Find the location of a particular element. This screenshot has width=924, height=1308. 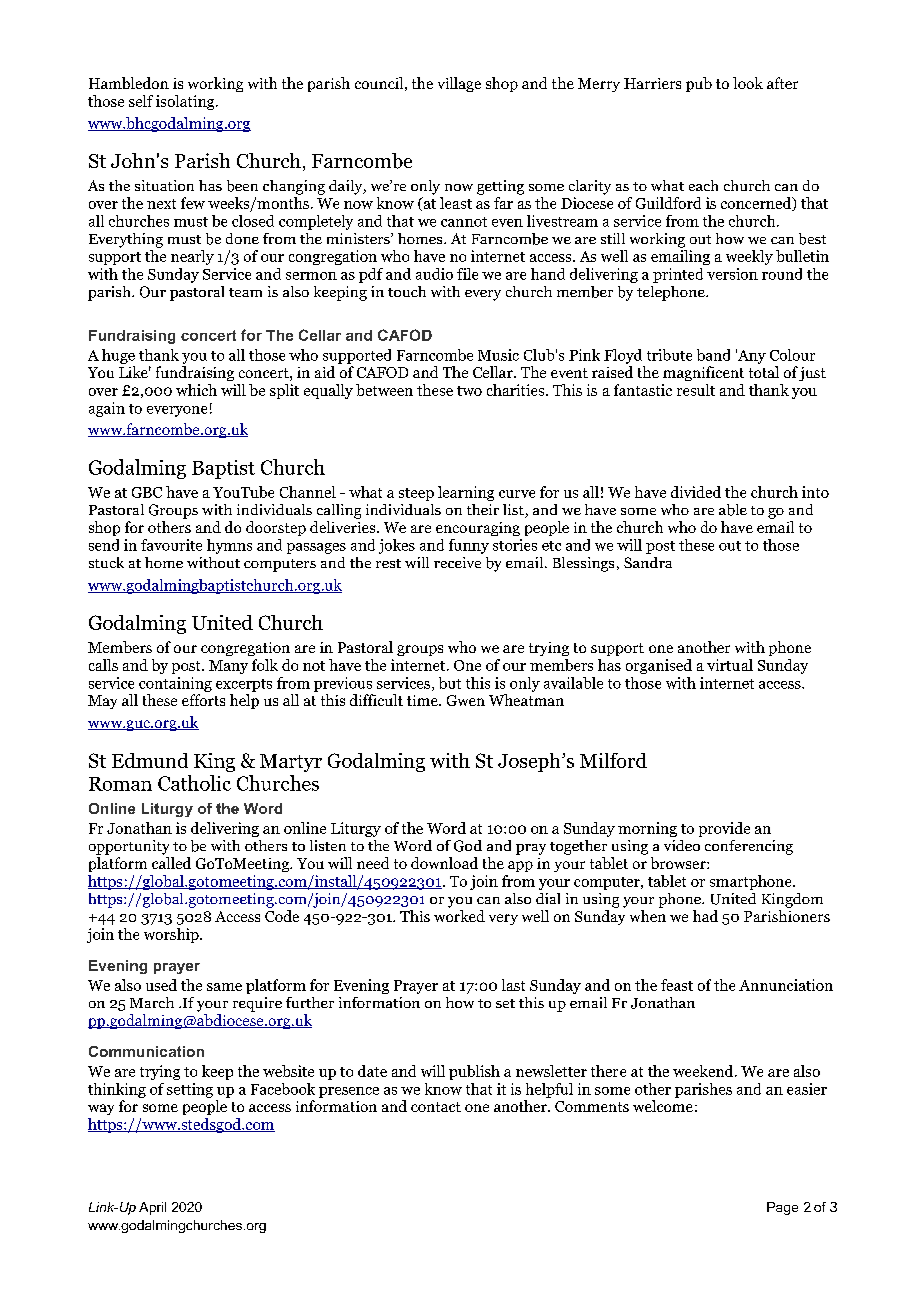

look is located at coordinates (748, 83).
